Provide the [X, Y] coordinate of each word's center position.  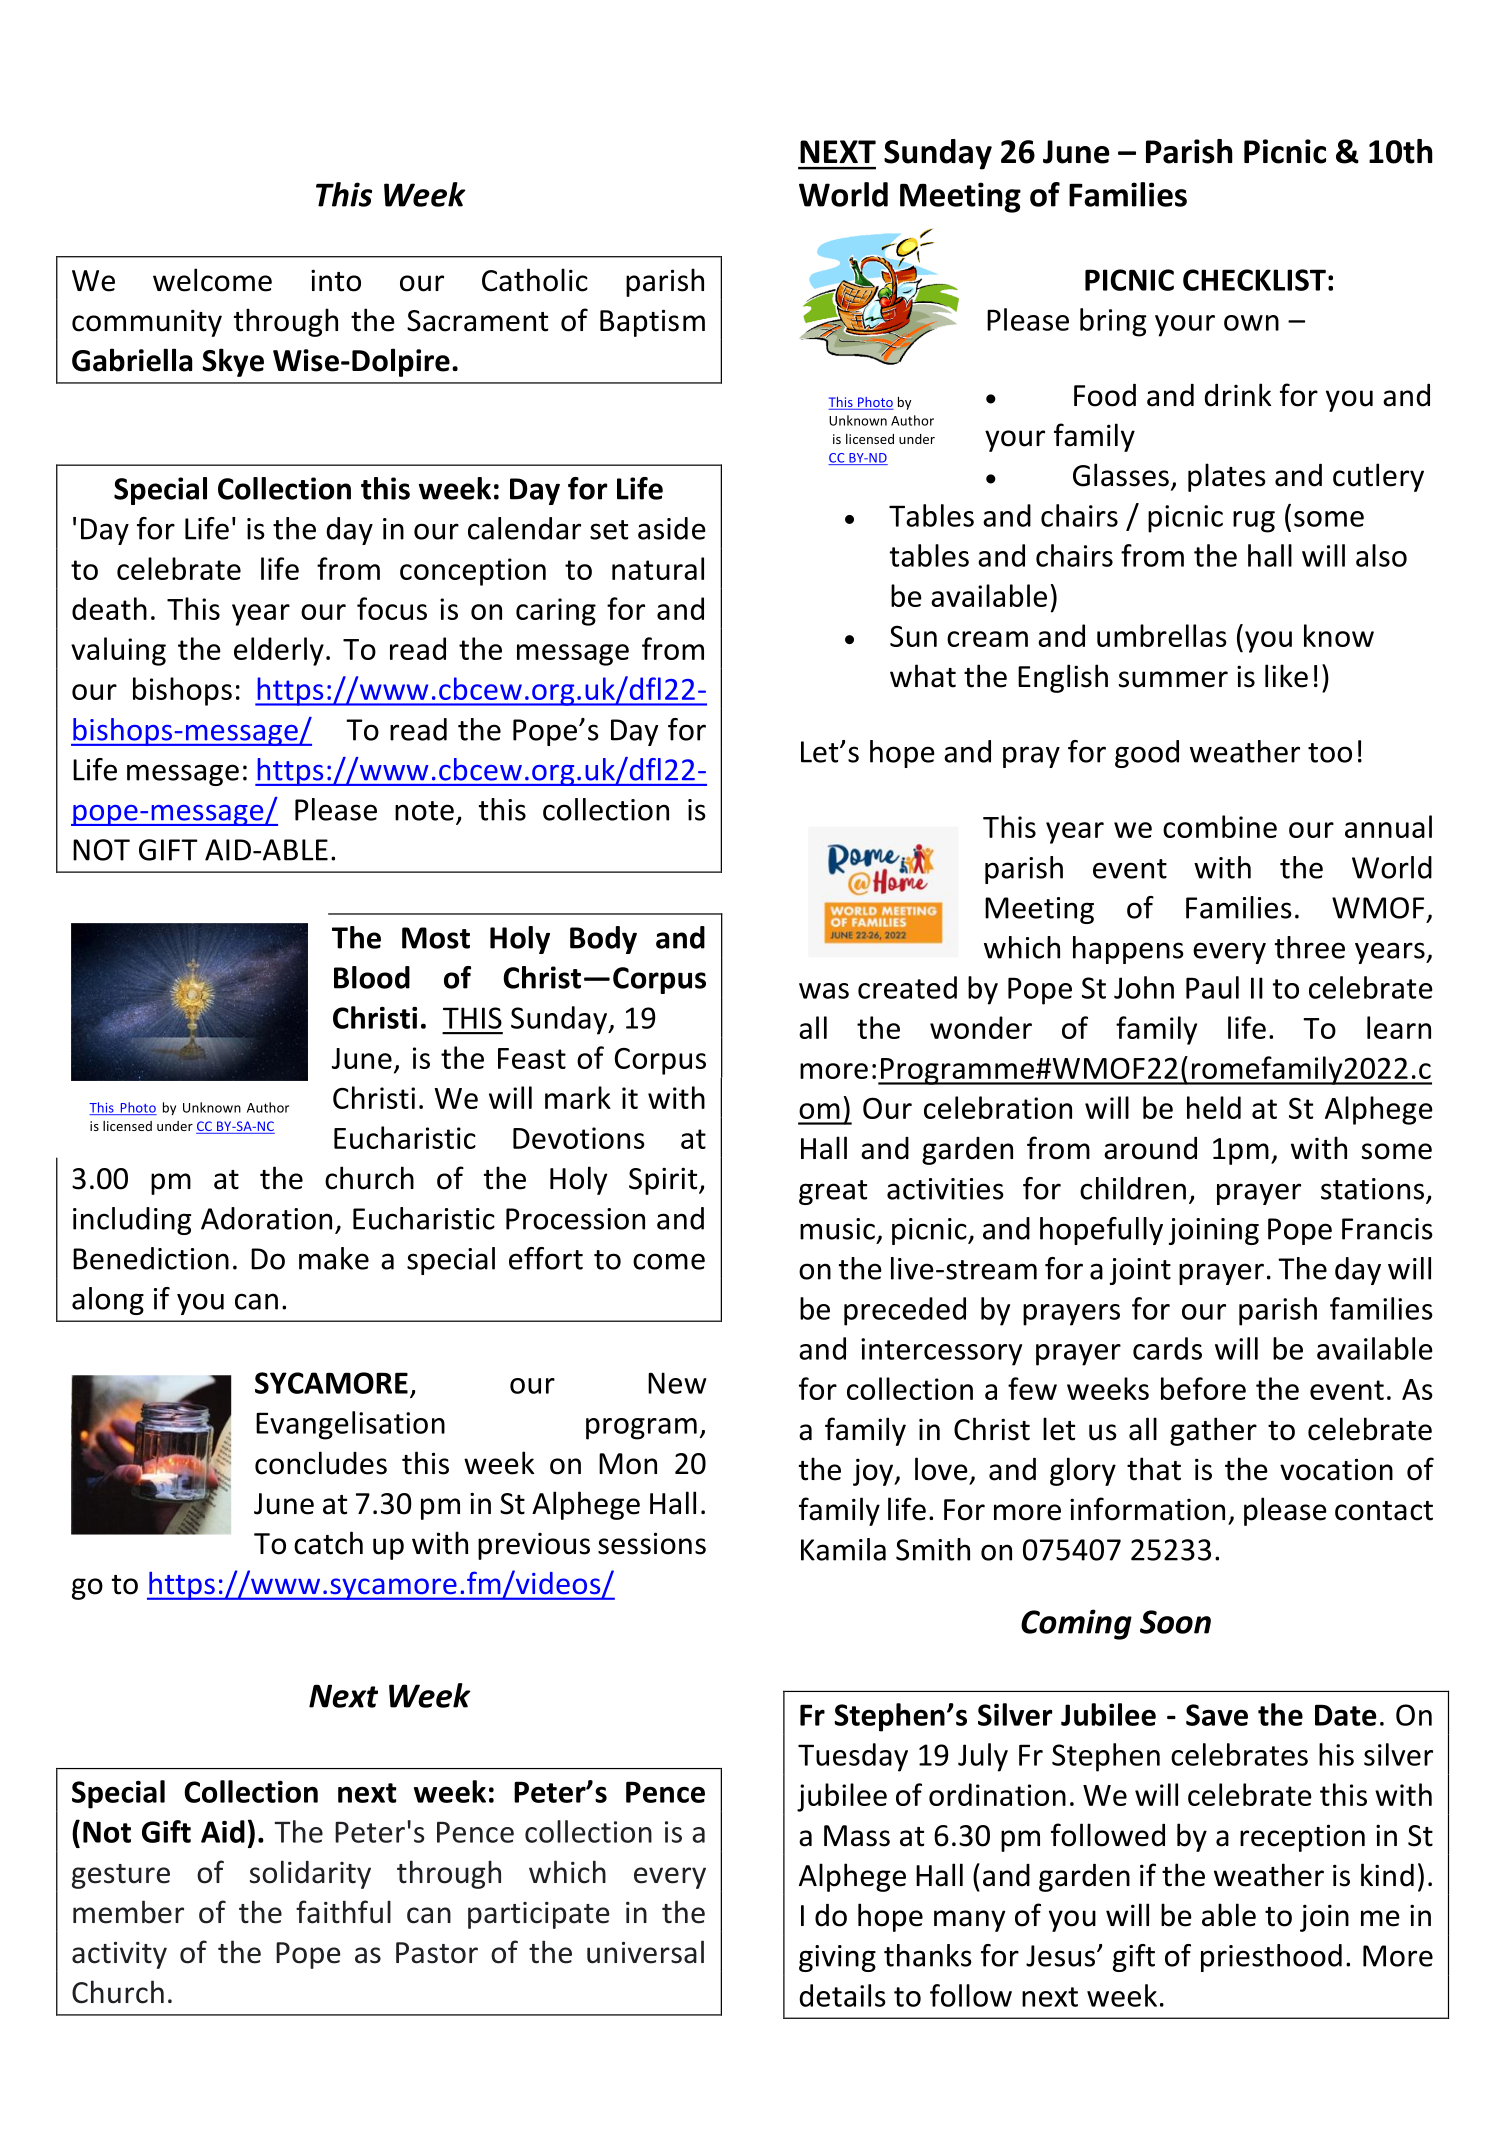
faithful [343, 1912]
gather [1213, 1431]
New [677, 1383]
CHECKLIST [1254, 280]
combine [1220, 826]
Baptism [652, 323]
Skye [233, 362]
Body [603, 940]
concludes [321, 1463]
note [424, 811]
